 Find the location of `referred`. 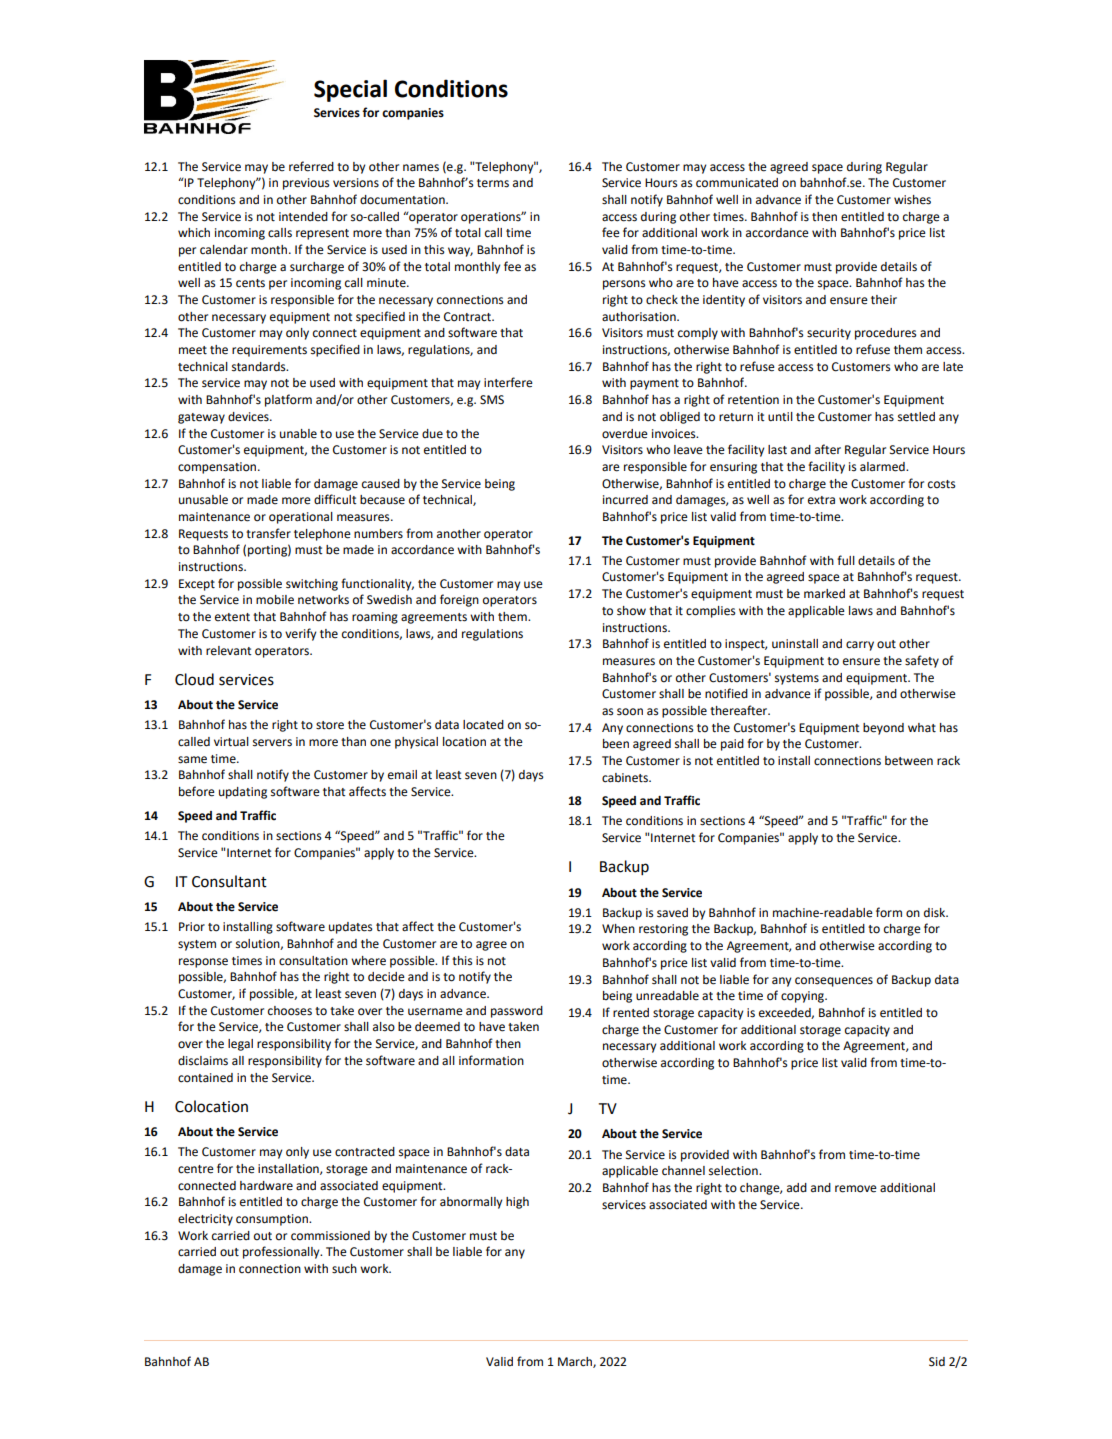

referred is located at coordinates (311, 166).
